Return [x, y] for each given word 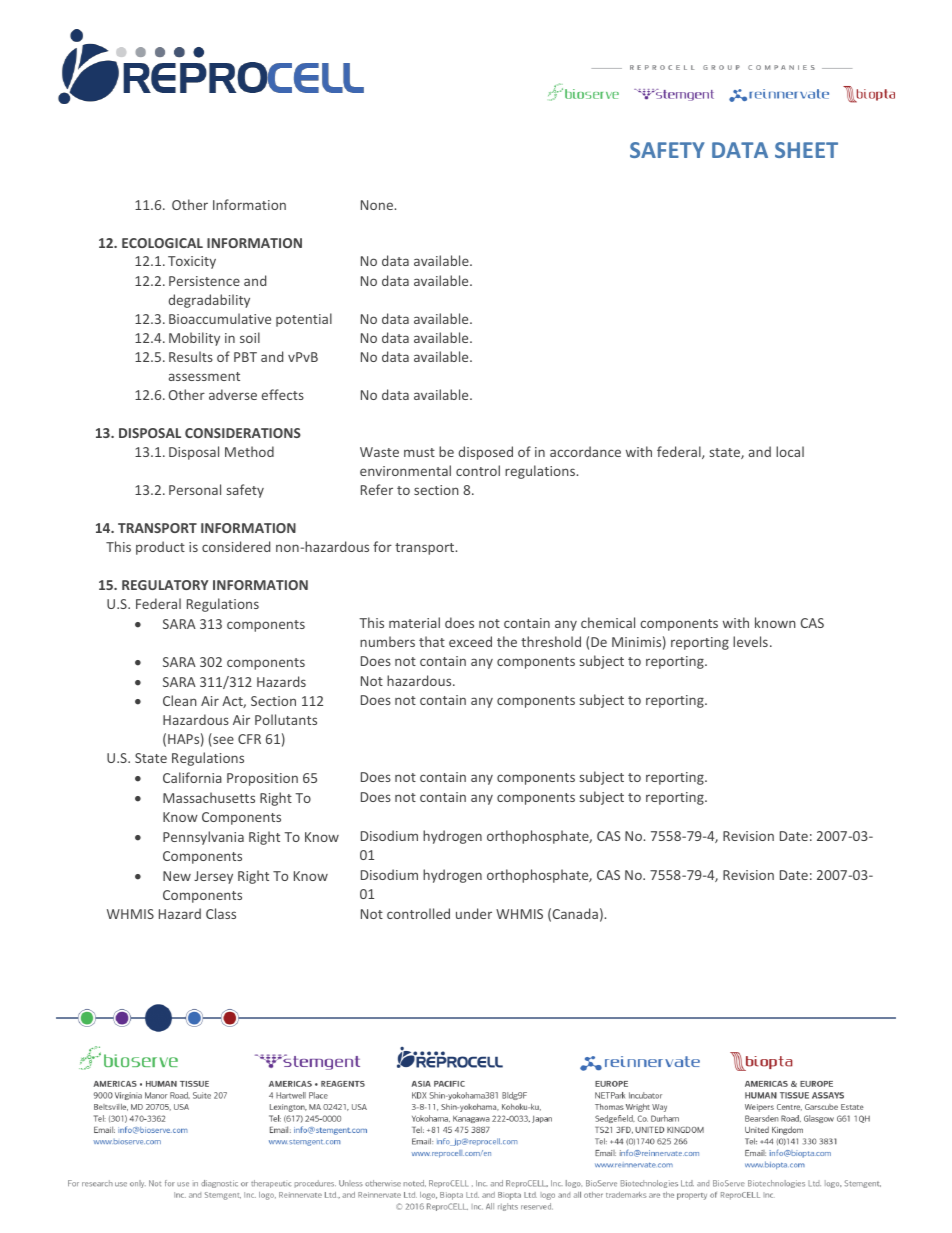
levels [750, 641]
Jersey [213, 877]
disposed [485, 453]
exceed [470, 641]
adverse [233, 394]
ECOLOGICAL [162, 243]
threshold [551, 641]
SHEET [806, 150]
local [790, 451]
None [378, 205]
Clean [180, 700]
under [474, 913]
